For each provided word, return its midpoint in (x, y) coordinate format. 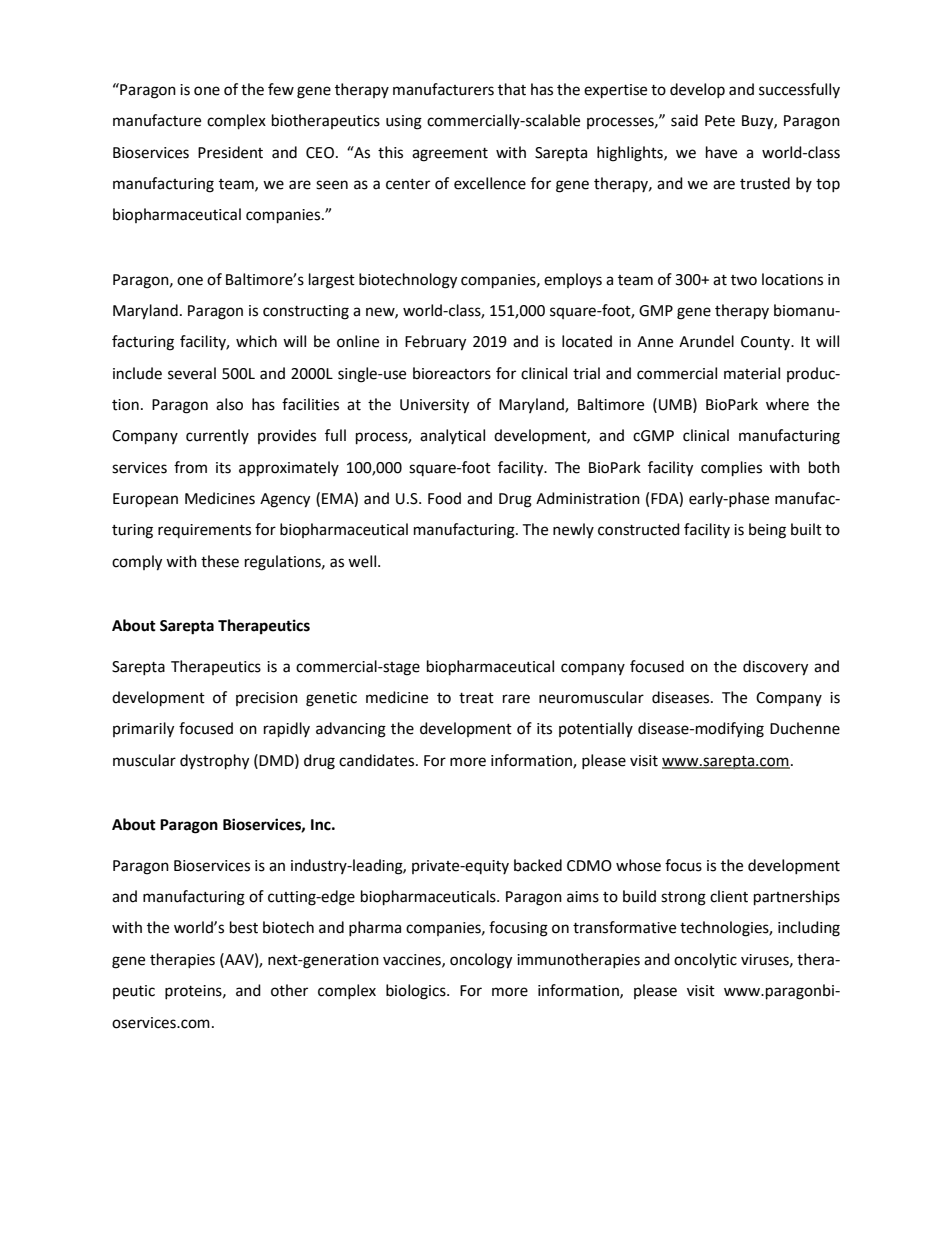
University (434, 406)
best (244, 927)
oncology (481, 961)
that (512, 89)
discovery (775, 668)
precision (267, 699)
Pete (720, 121)
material (752, 373)
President (230, 152)
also (229, 404)
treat (476, 698)
